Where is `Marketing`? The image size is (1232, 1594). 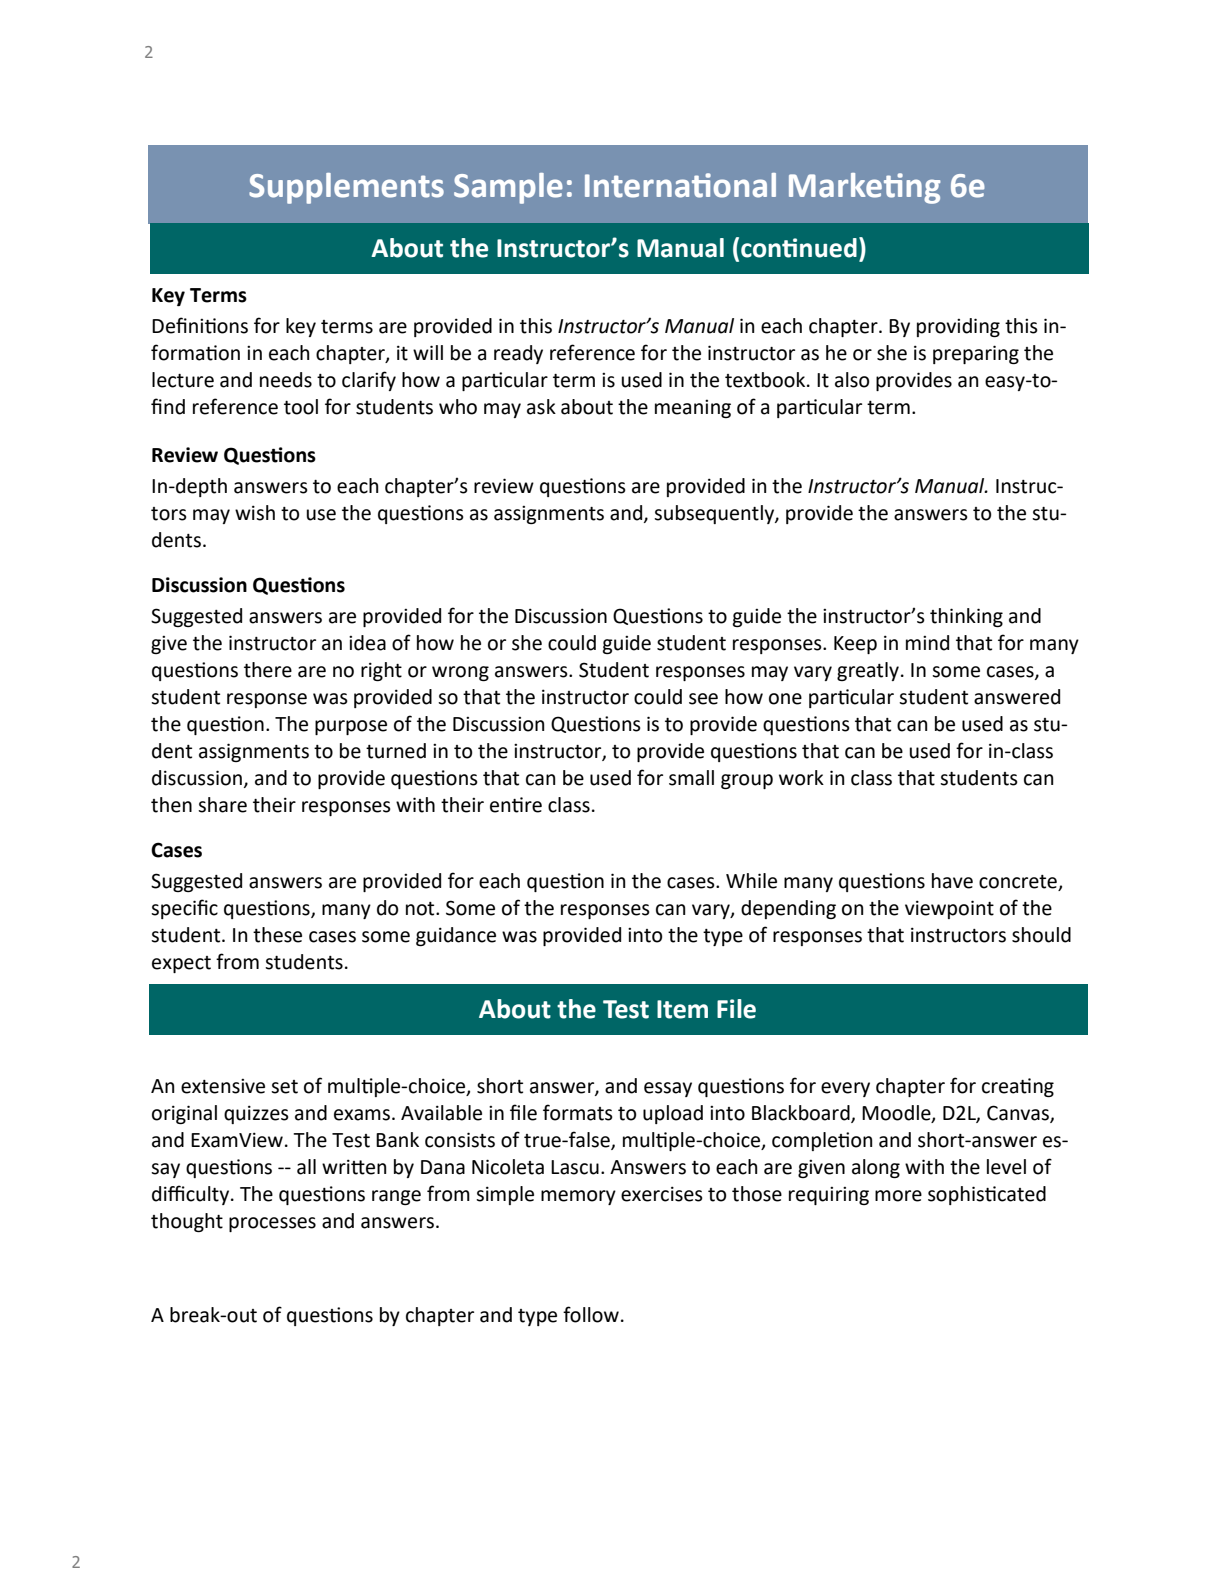 Marketing is located at coordinates (865, 188).
